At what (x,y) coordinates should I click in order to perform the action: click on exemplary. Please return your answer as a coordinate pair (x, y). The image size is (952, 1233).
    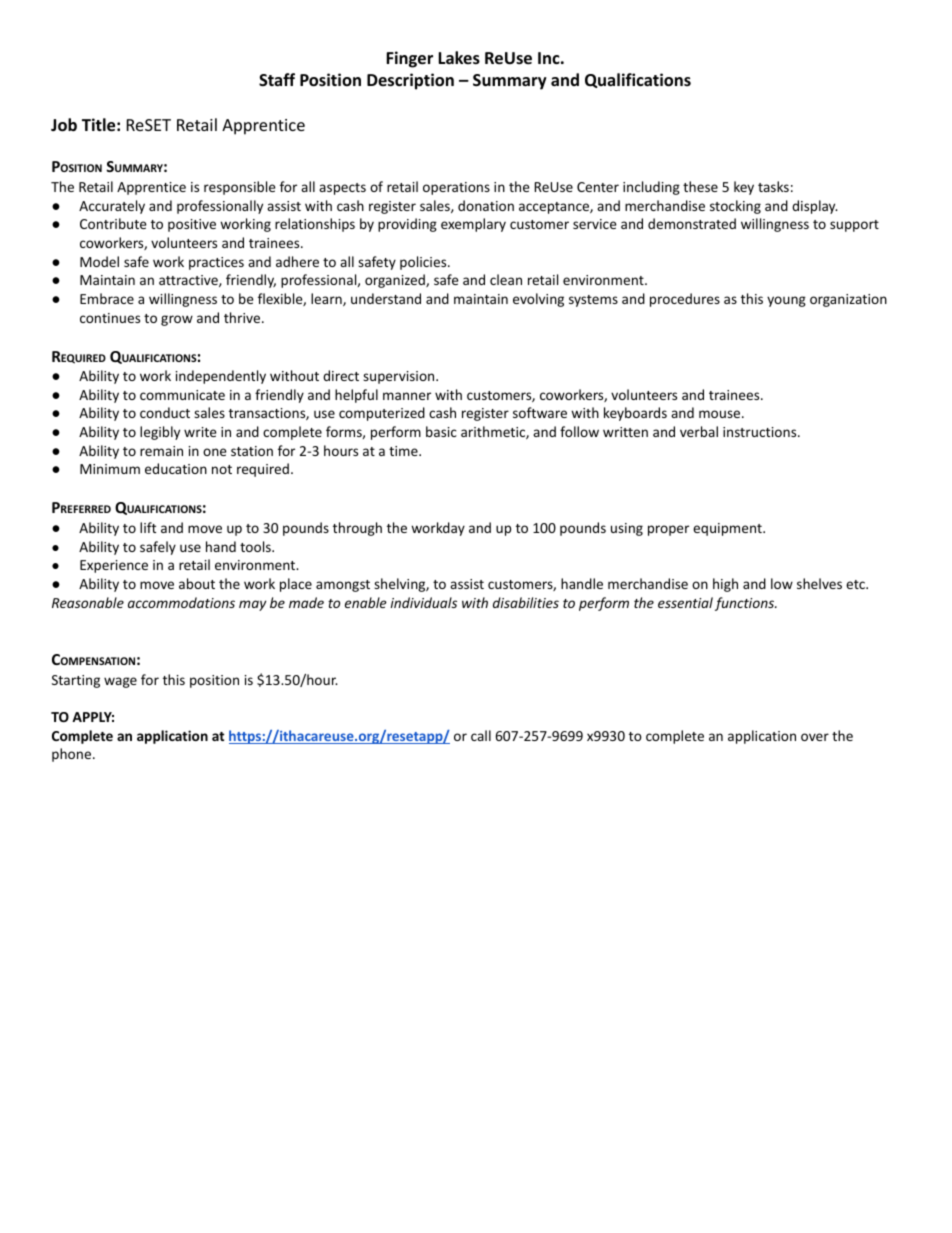
    Looking at the image, I should click on (473, 225).
